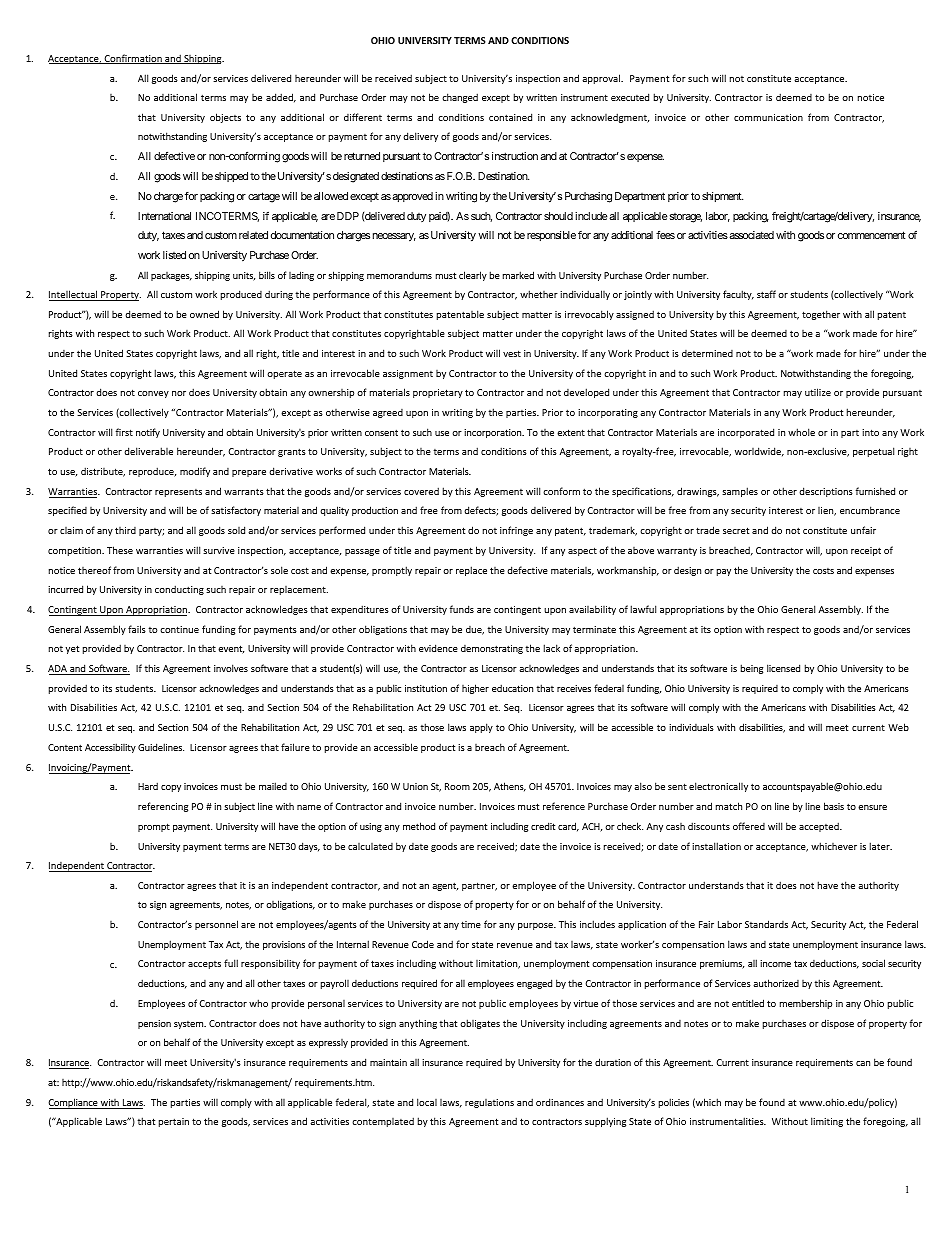 This screenshot has width=952, height=1233. What do you see at coordinates (174, 1122) in the screenshot?
I see `pertain` at bounding box center [174, 1122].
